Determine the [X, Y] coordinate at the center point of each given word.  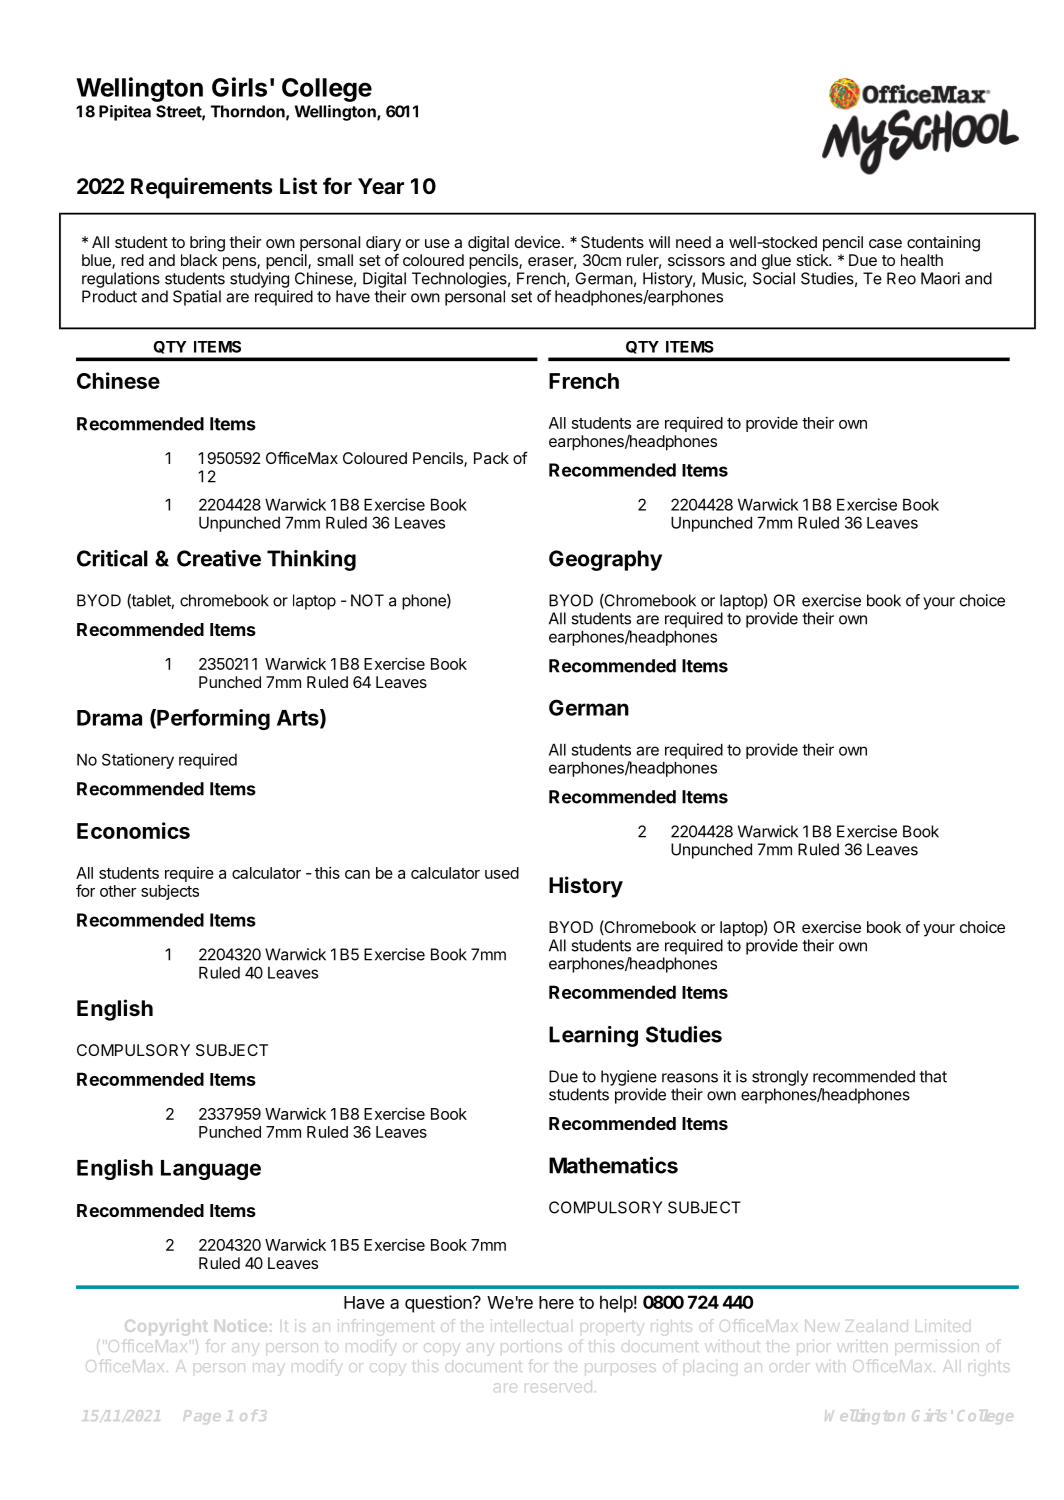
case [885, 243]
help [616, 1304]
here [556, 1302]
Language [211, 1170]
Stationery [138, 761]
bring [207, 244]
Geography [605, 560]
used [502, 873]
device [537, 242]
